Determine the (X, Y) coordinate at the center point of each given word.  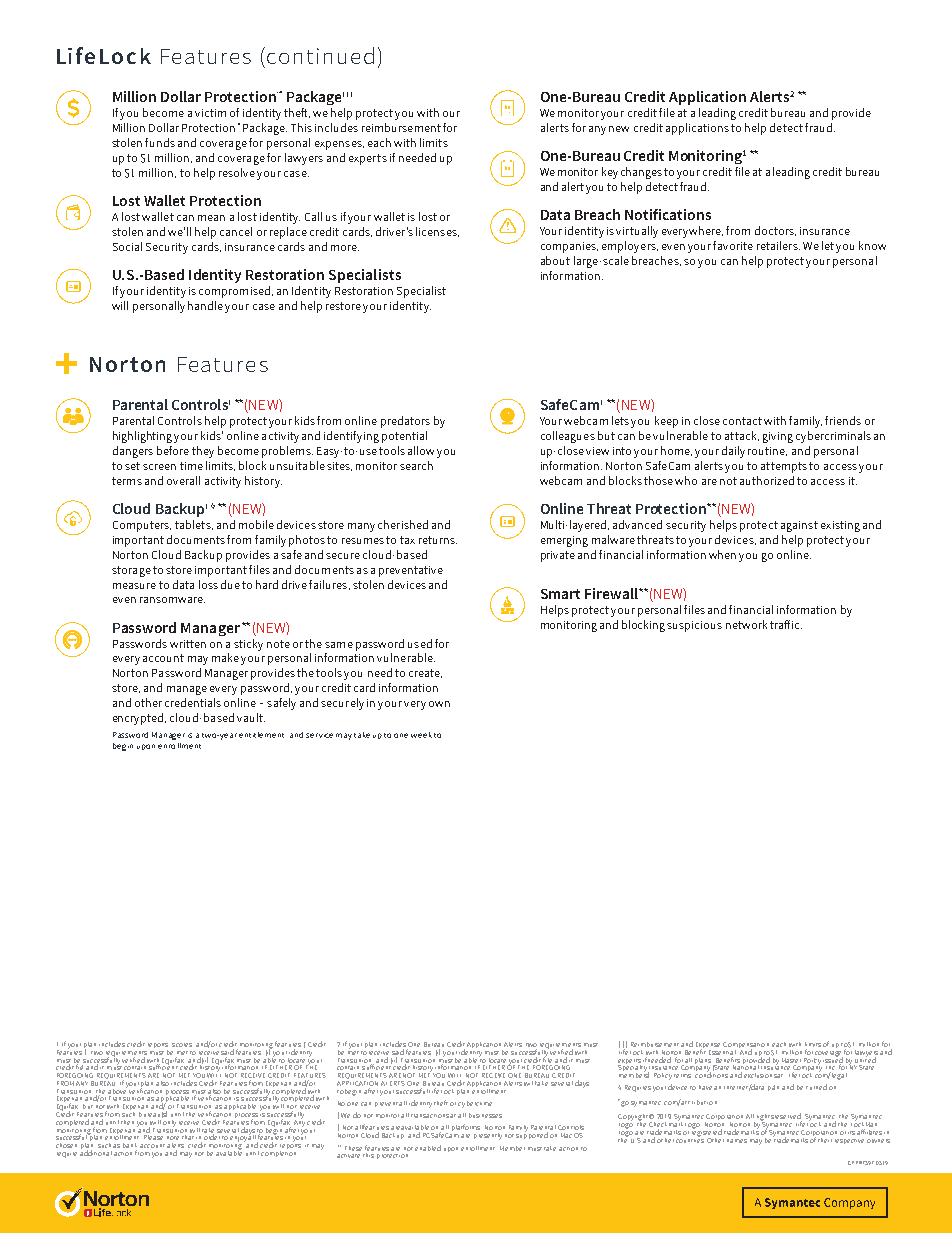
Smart (560, 594)
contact (742, 421)
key (610, 173)
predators (405, 422)
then (127, 1122)
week (421, 735)
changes (641, 173)
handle (205, 305)
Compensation (747, 1046)
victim (210, 113)
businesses (485, 1115)
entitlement (261, 735)
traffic (786, 624)
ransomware (172, 600)
